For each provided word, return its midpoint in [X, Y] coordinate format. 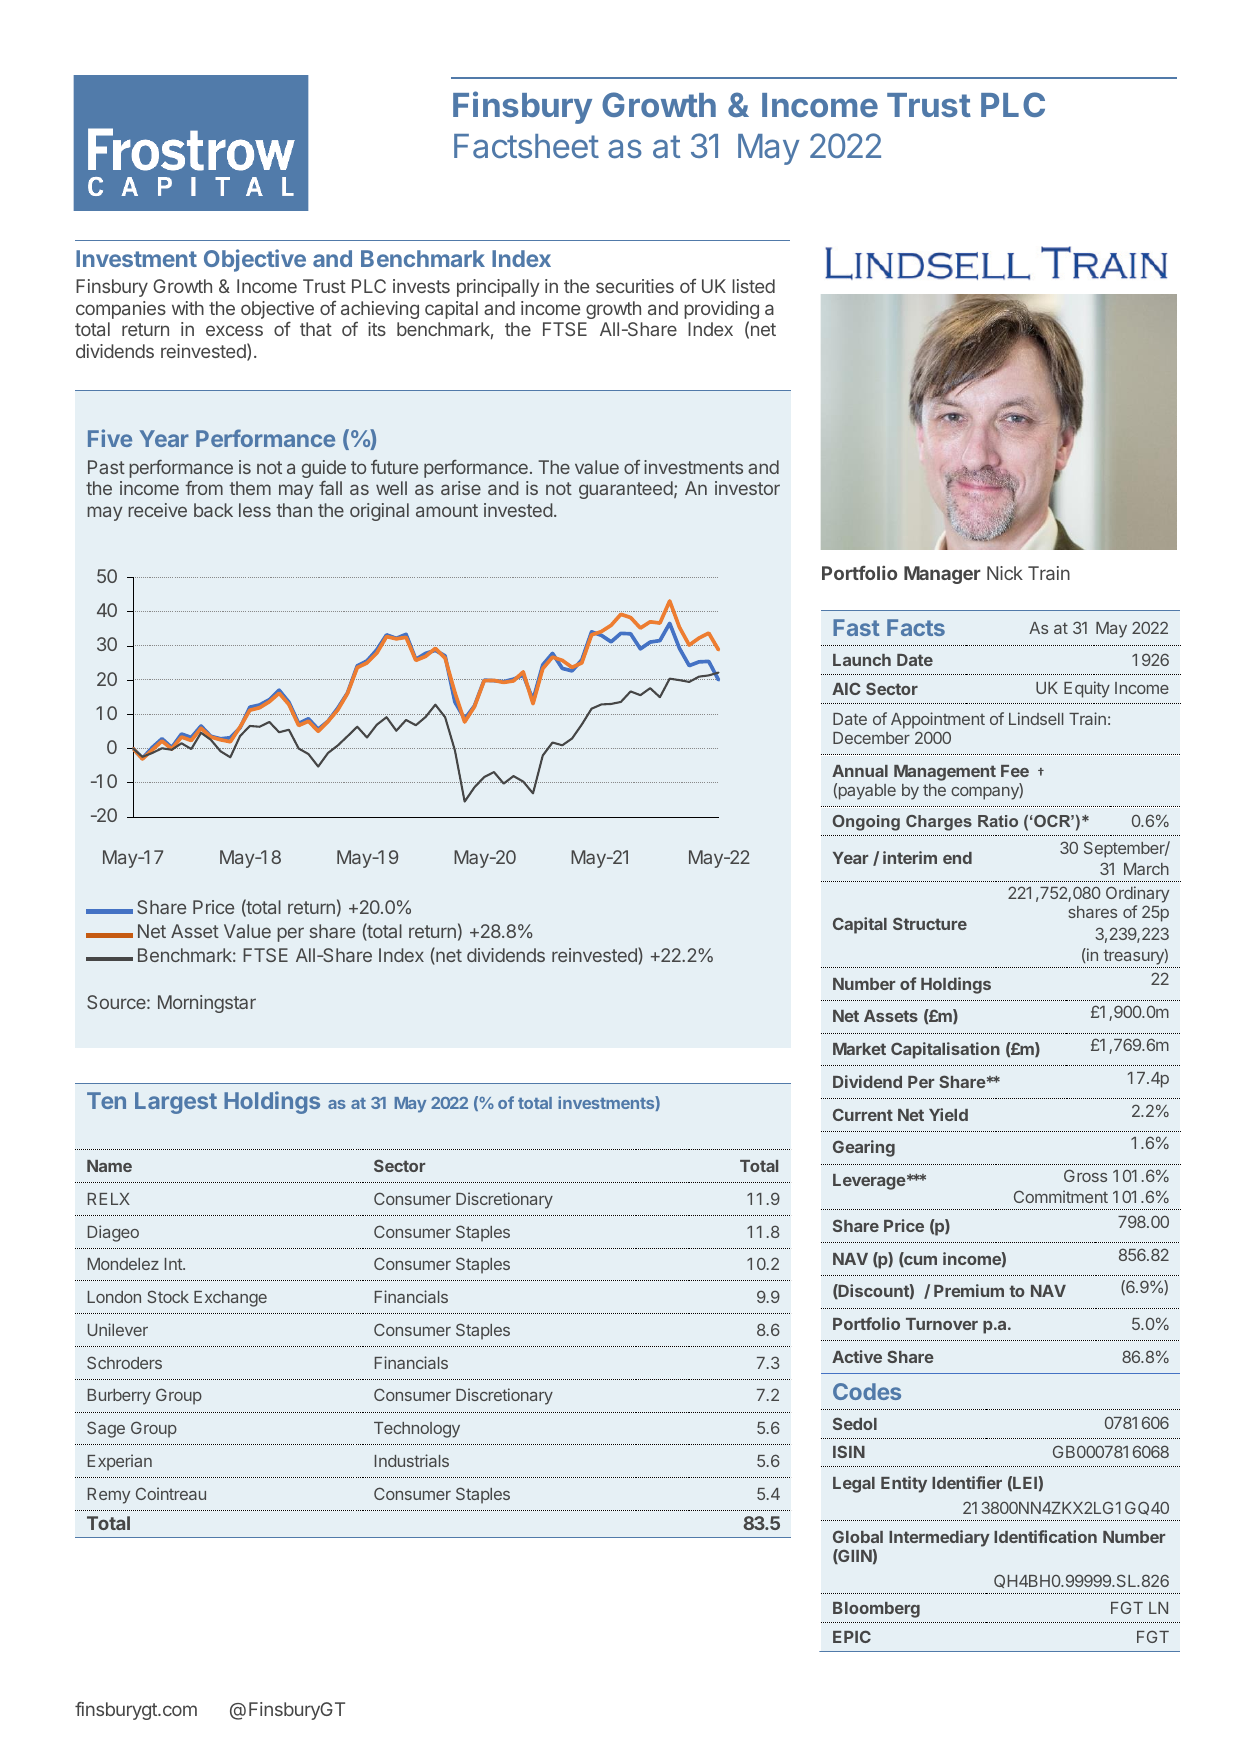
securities [635, 286]
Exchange [230, 1299]
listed [753, 286]
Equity [1087, 689]
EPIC [852, 1636]
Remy [109, 1496]
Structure [930, 923]
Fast [856, 627]
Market [859, 1049]
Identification [1045, 1536]
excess [234, 330]
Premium [969, 1290]
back [213, 510]
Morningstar [207, 1004]
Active [857, 1356]
